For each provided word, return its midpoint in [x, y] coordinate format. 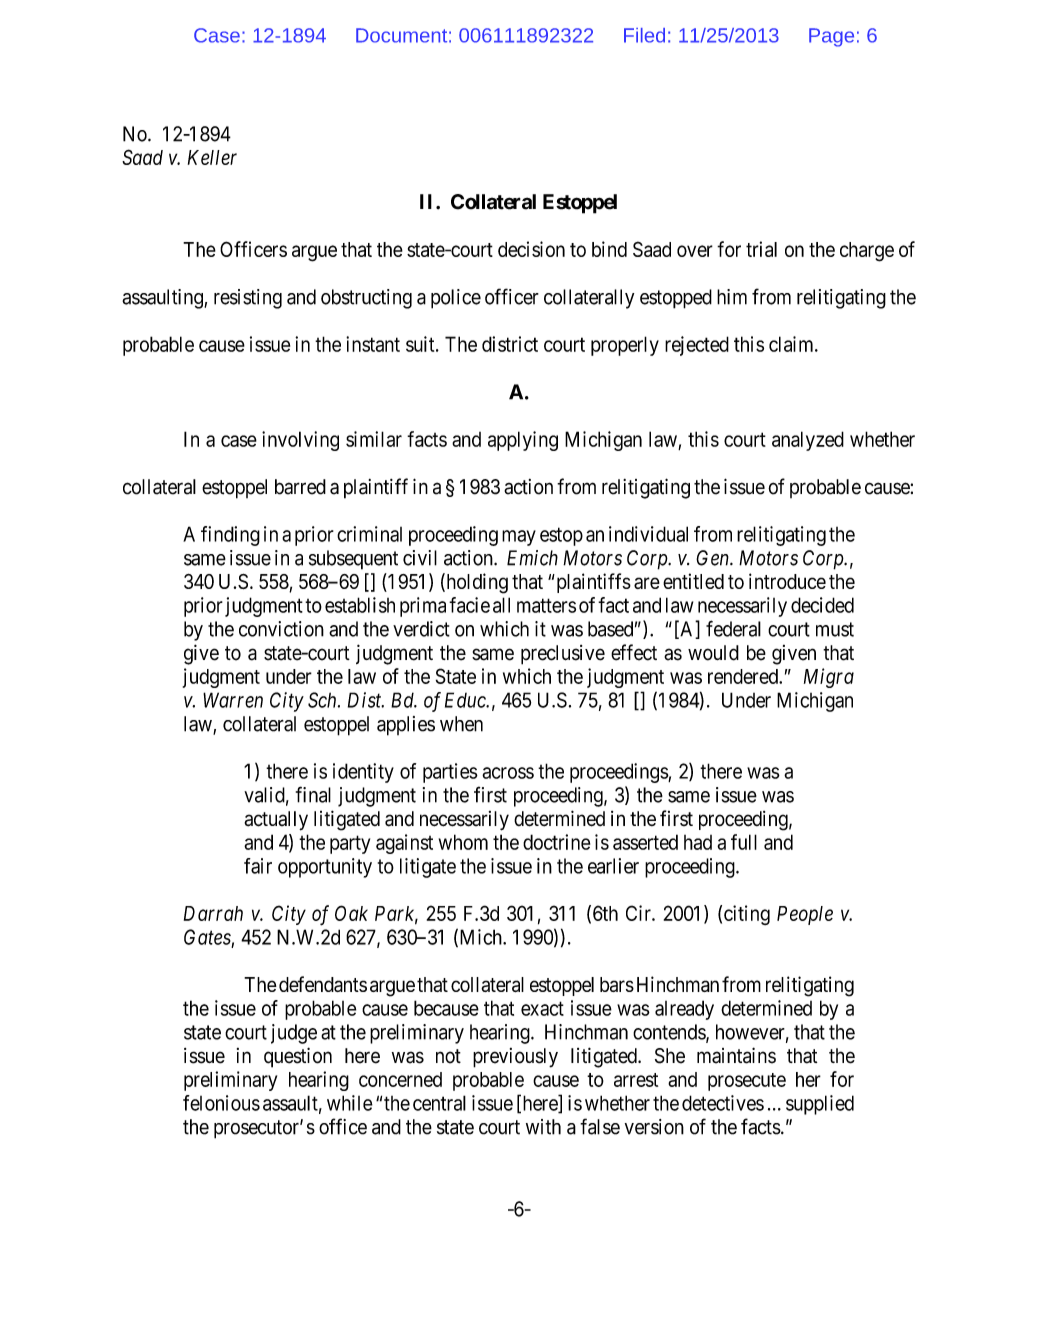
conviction [281, 629]
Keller [212, 157]
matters [546, 605]
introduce [787, 581]
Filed [644, 35]
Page [831, 37]
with [543, 1127]
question [298, 1057]
